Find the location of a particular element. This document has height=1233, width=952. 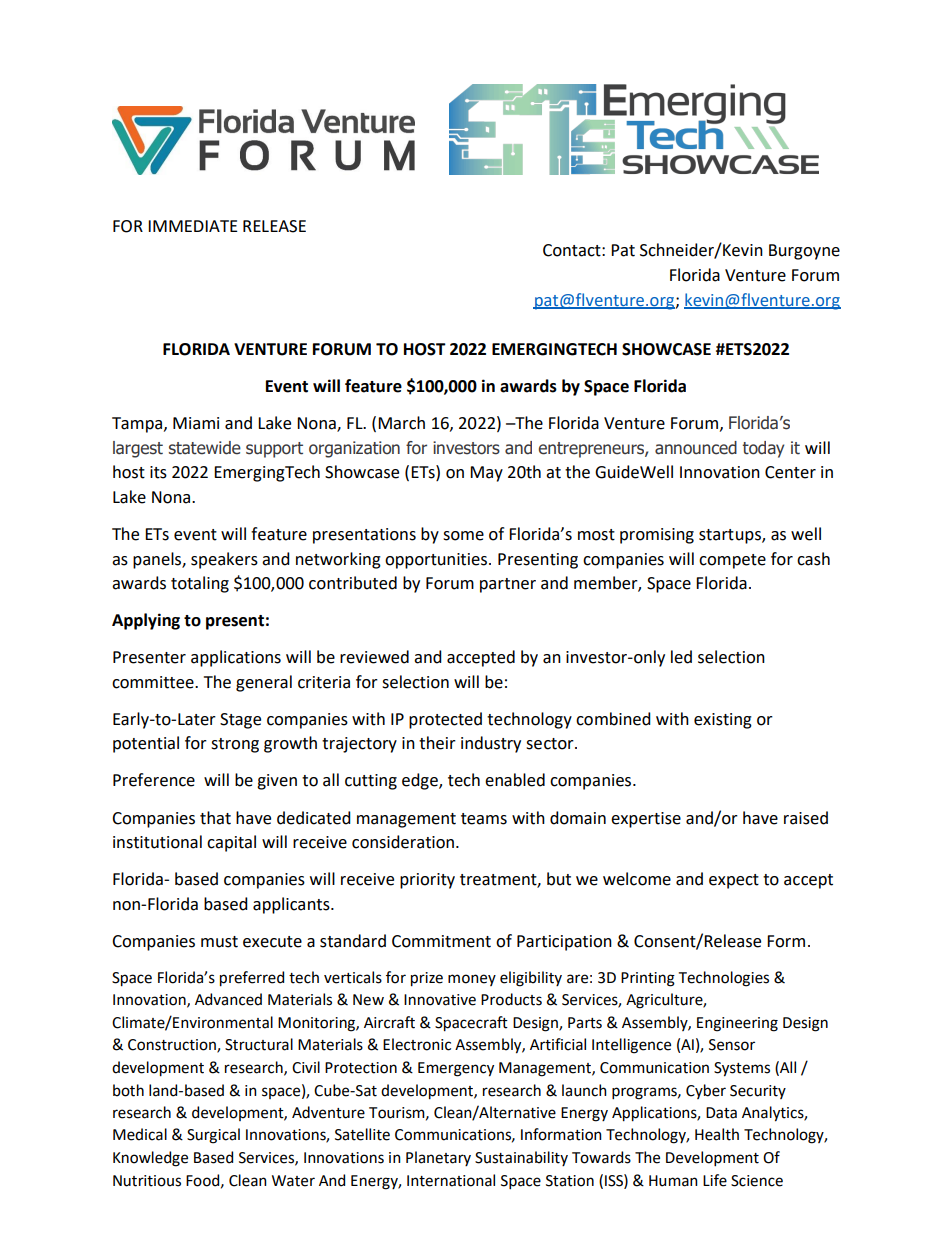

protected is located at coordinates (445, 720).
